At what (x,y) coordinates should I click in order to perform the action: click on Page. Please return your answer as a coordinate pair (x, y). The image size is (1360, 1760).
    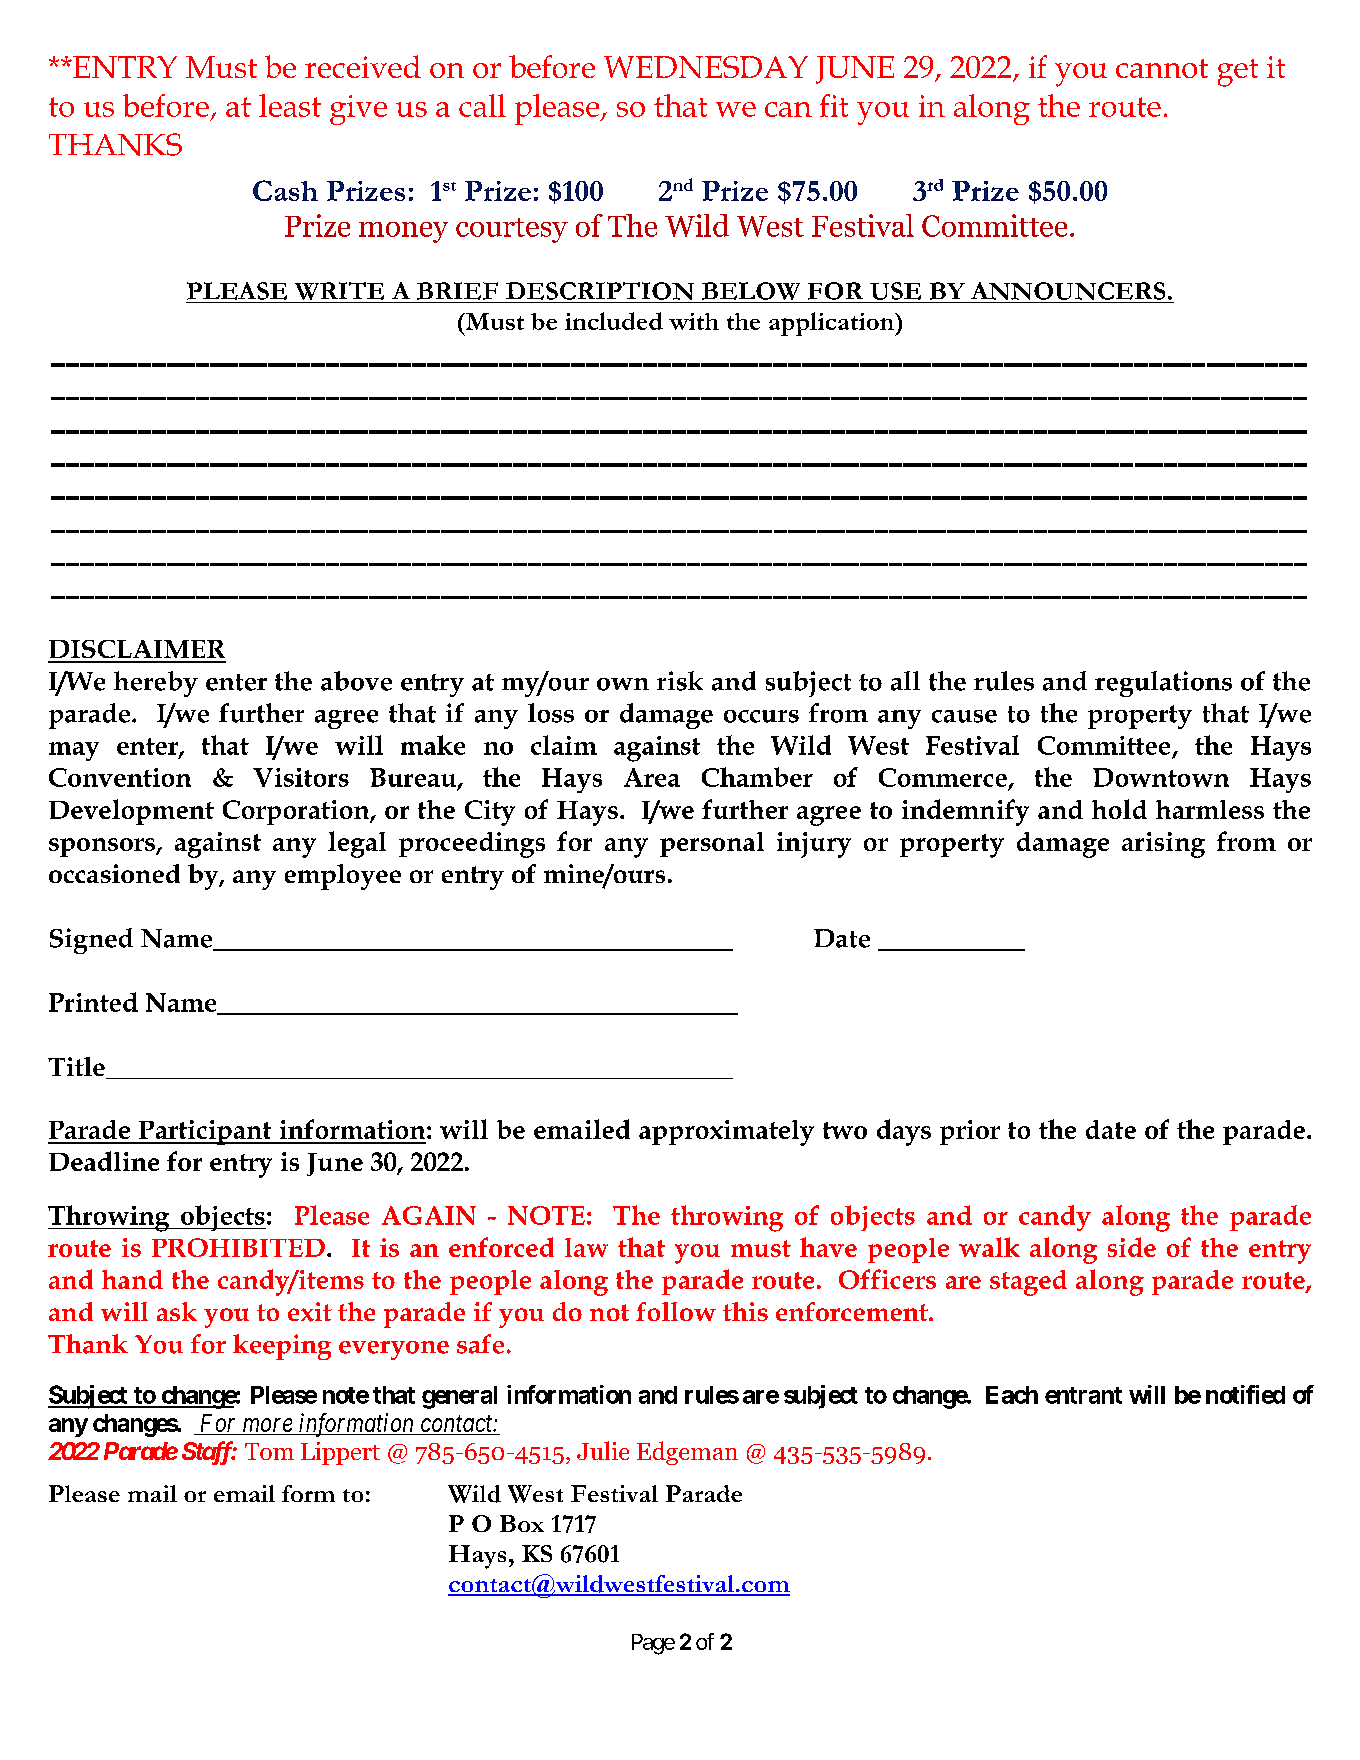
    Looking at the image, I should click on (653, 1644).
